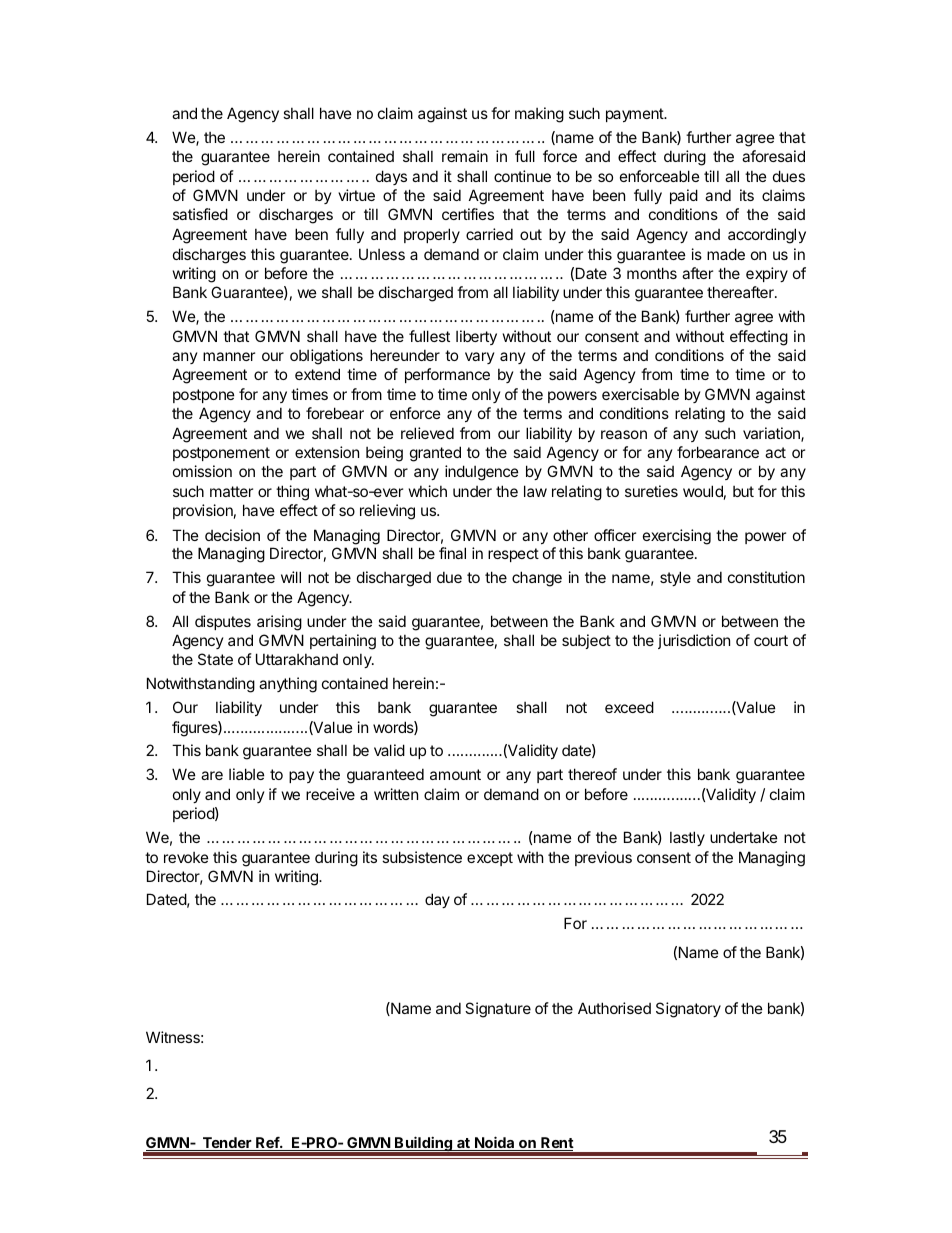 The image size is (952, 1233). Describe the element at coordinates (687, 838) in the document. I see `lastly` at that location.
